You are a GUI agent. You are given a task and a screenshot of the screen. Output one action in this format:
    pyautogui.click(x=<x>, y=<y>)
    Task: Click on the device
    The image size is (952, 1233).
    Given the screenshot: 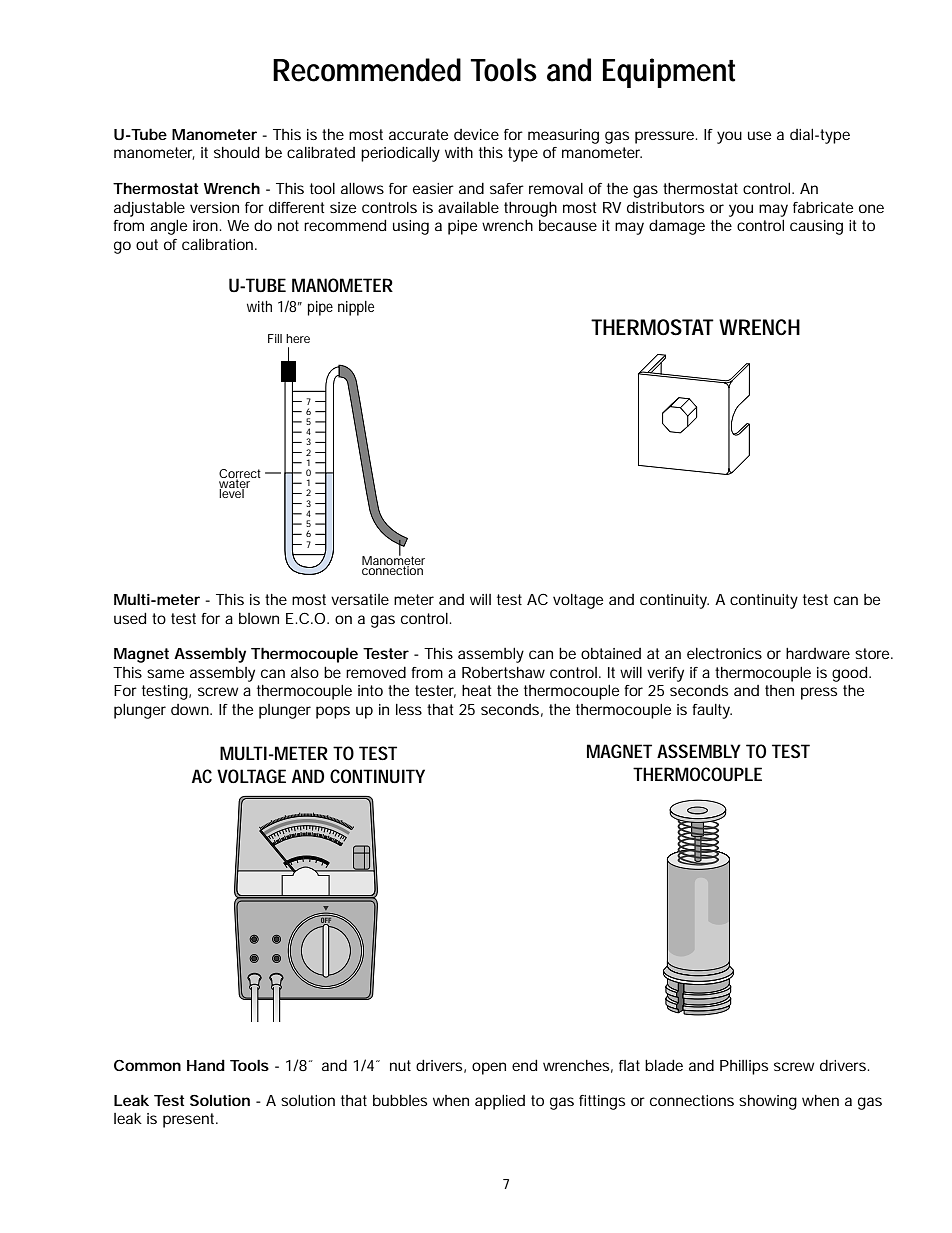 What is the action you would take?
    pyautogui.click(x=476, y=134)
